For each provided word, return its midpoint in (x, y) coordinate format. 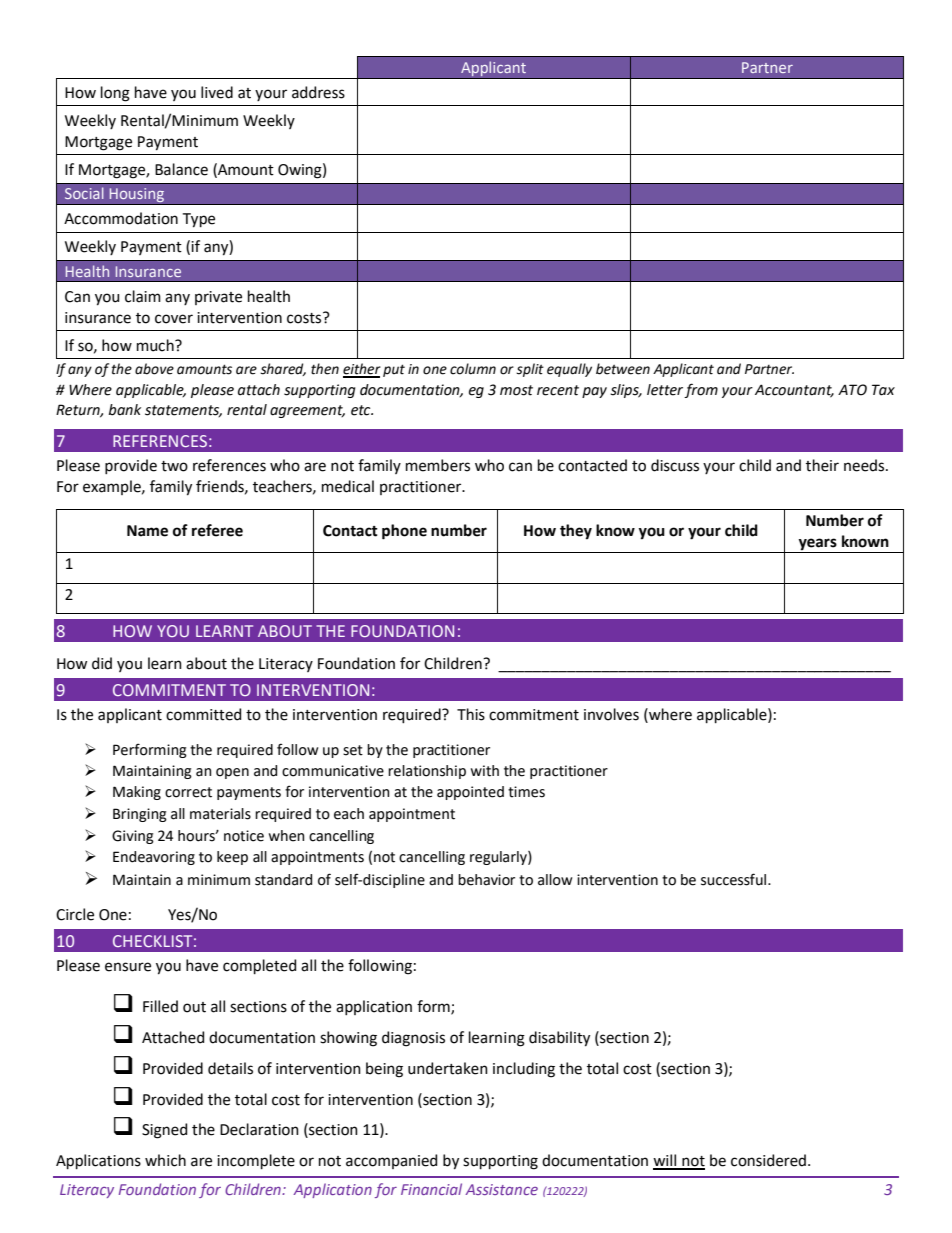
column (473, 369)
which (165, 1160)
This (471, 714)
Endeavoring (154, 858)
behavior (486, 880)
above (154, 369)
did (102, 663)
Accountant (794, 391)
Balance (181, 169)
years (818, 544)
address (318, 92)
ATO (852, 390)
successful (735, 879)
